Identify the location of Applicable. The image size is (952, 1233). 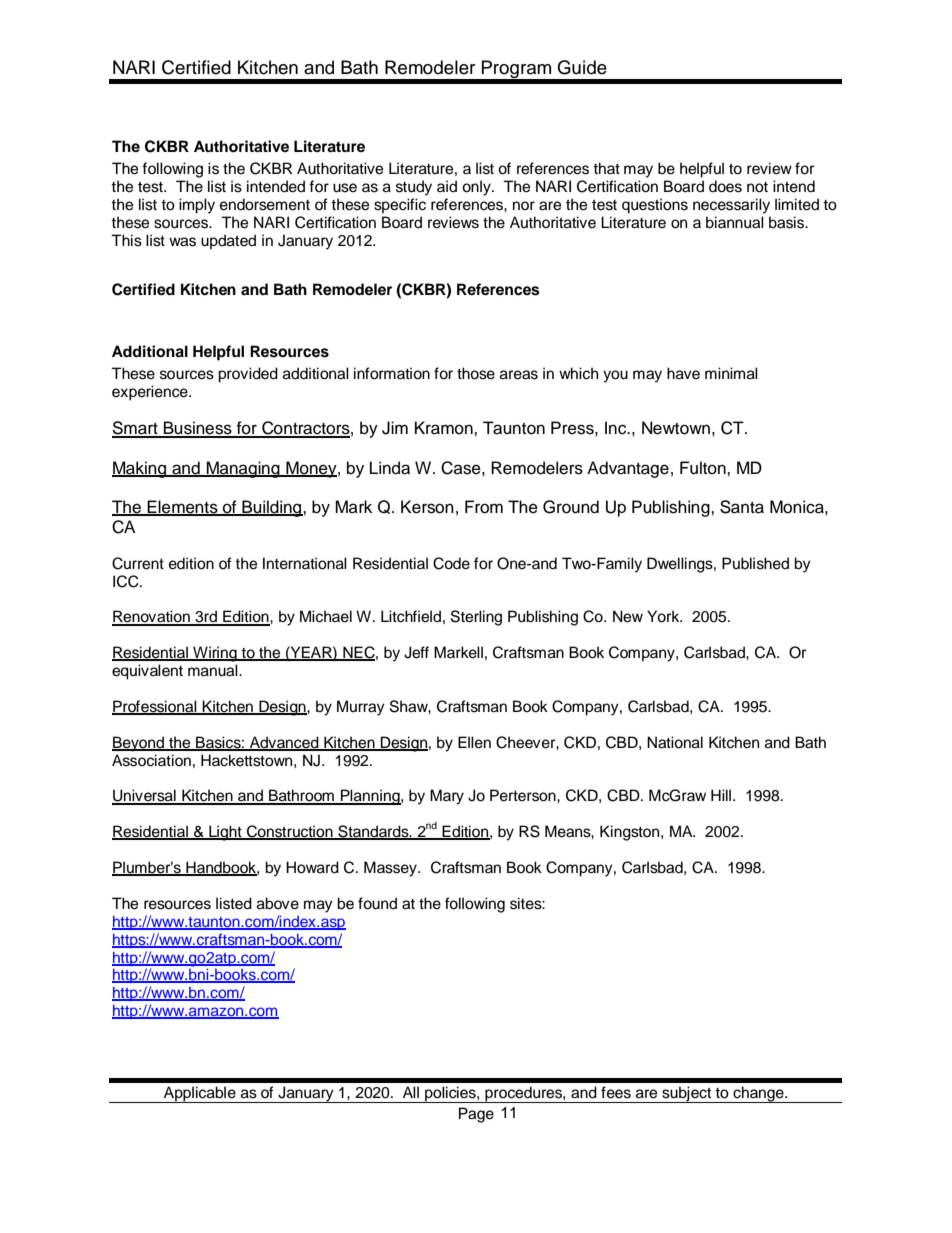
(200, 1094).
